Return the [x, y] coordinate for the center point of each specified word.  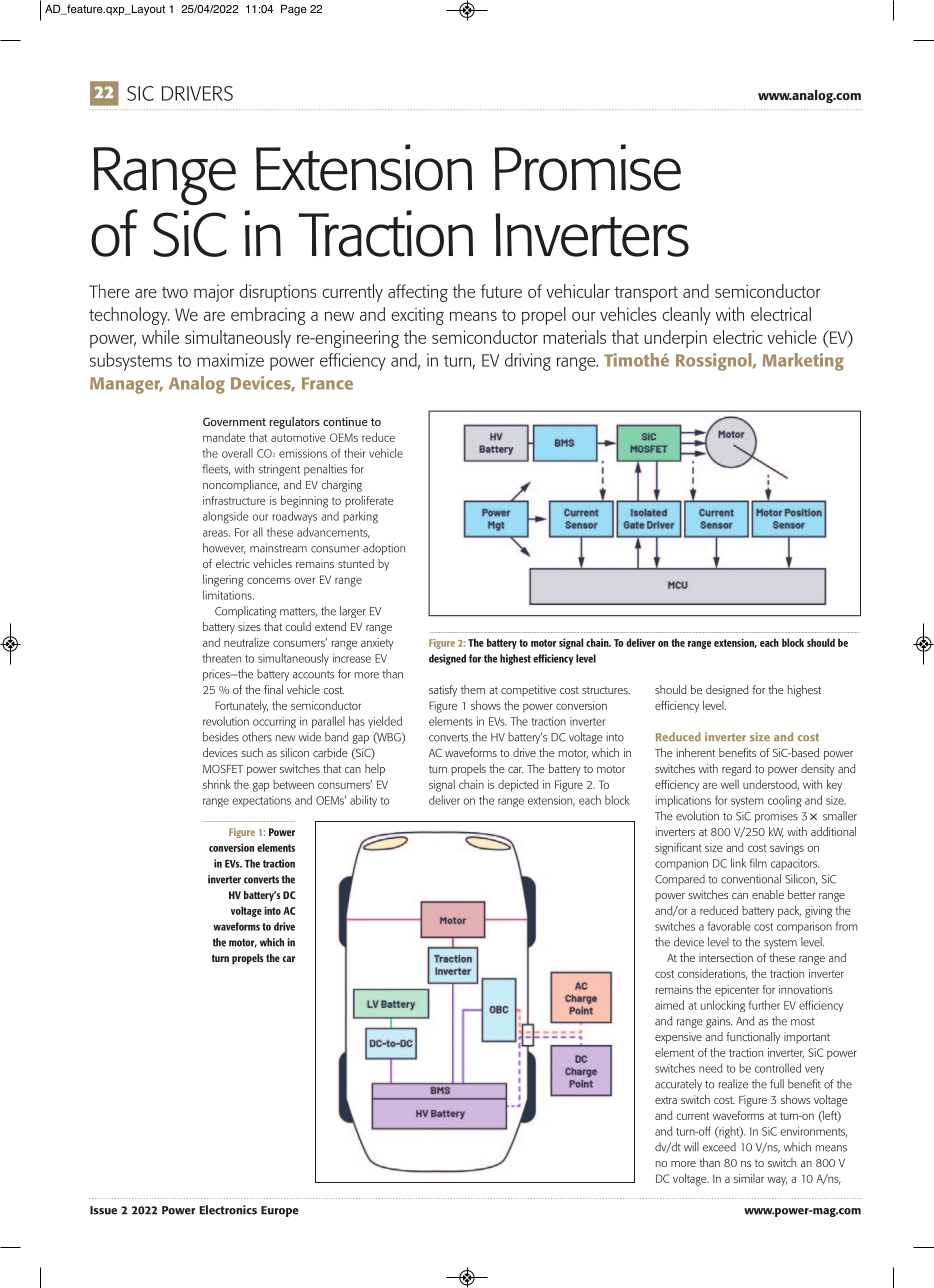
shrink [217, 784]
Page [294, 10]
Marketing [803, 362]
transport [646, 294]
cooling [784, 801]
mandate [224, 437]
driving [528, 362]
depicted [518, 786]
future [501, 291]
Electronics [228, 1210]
